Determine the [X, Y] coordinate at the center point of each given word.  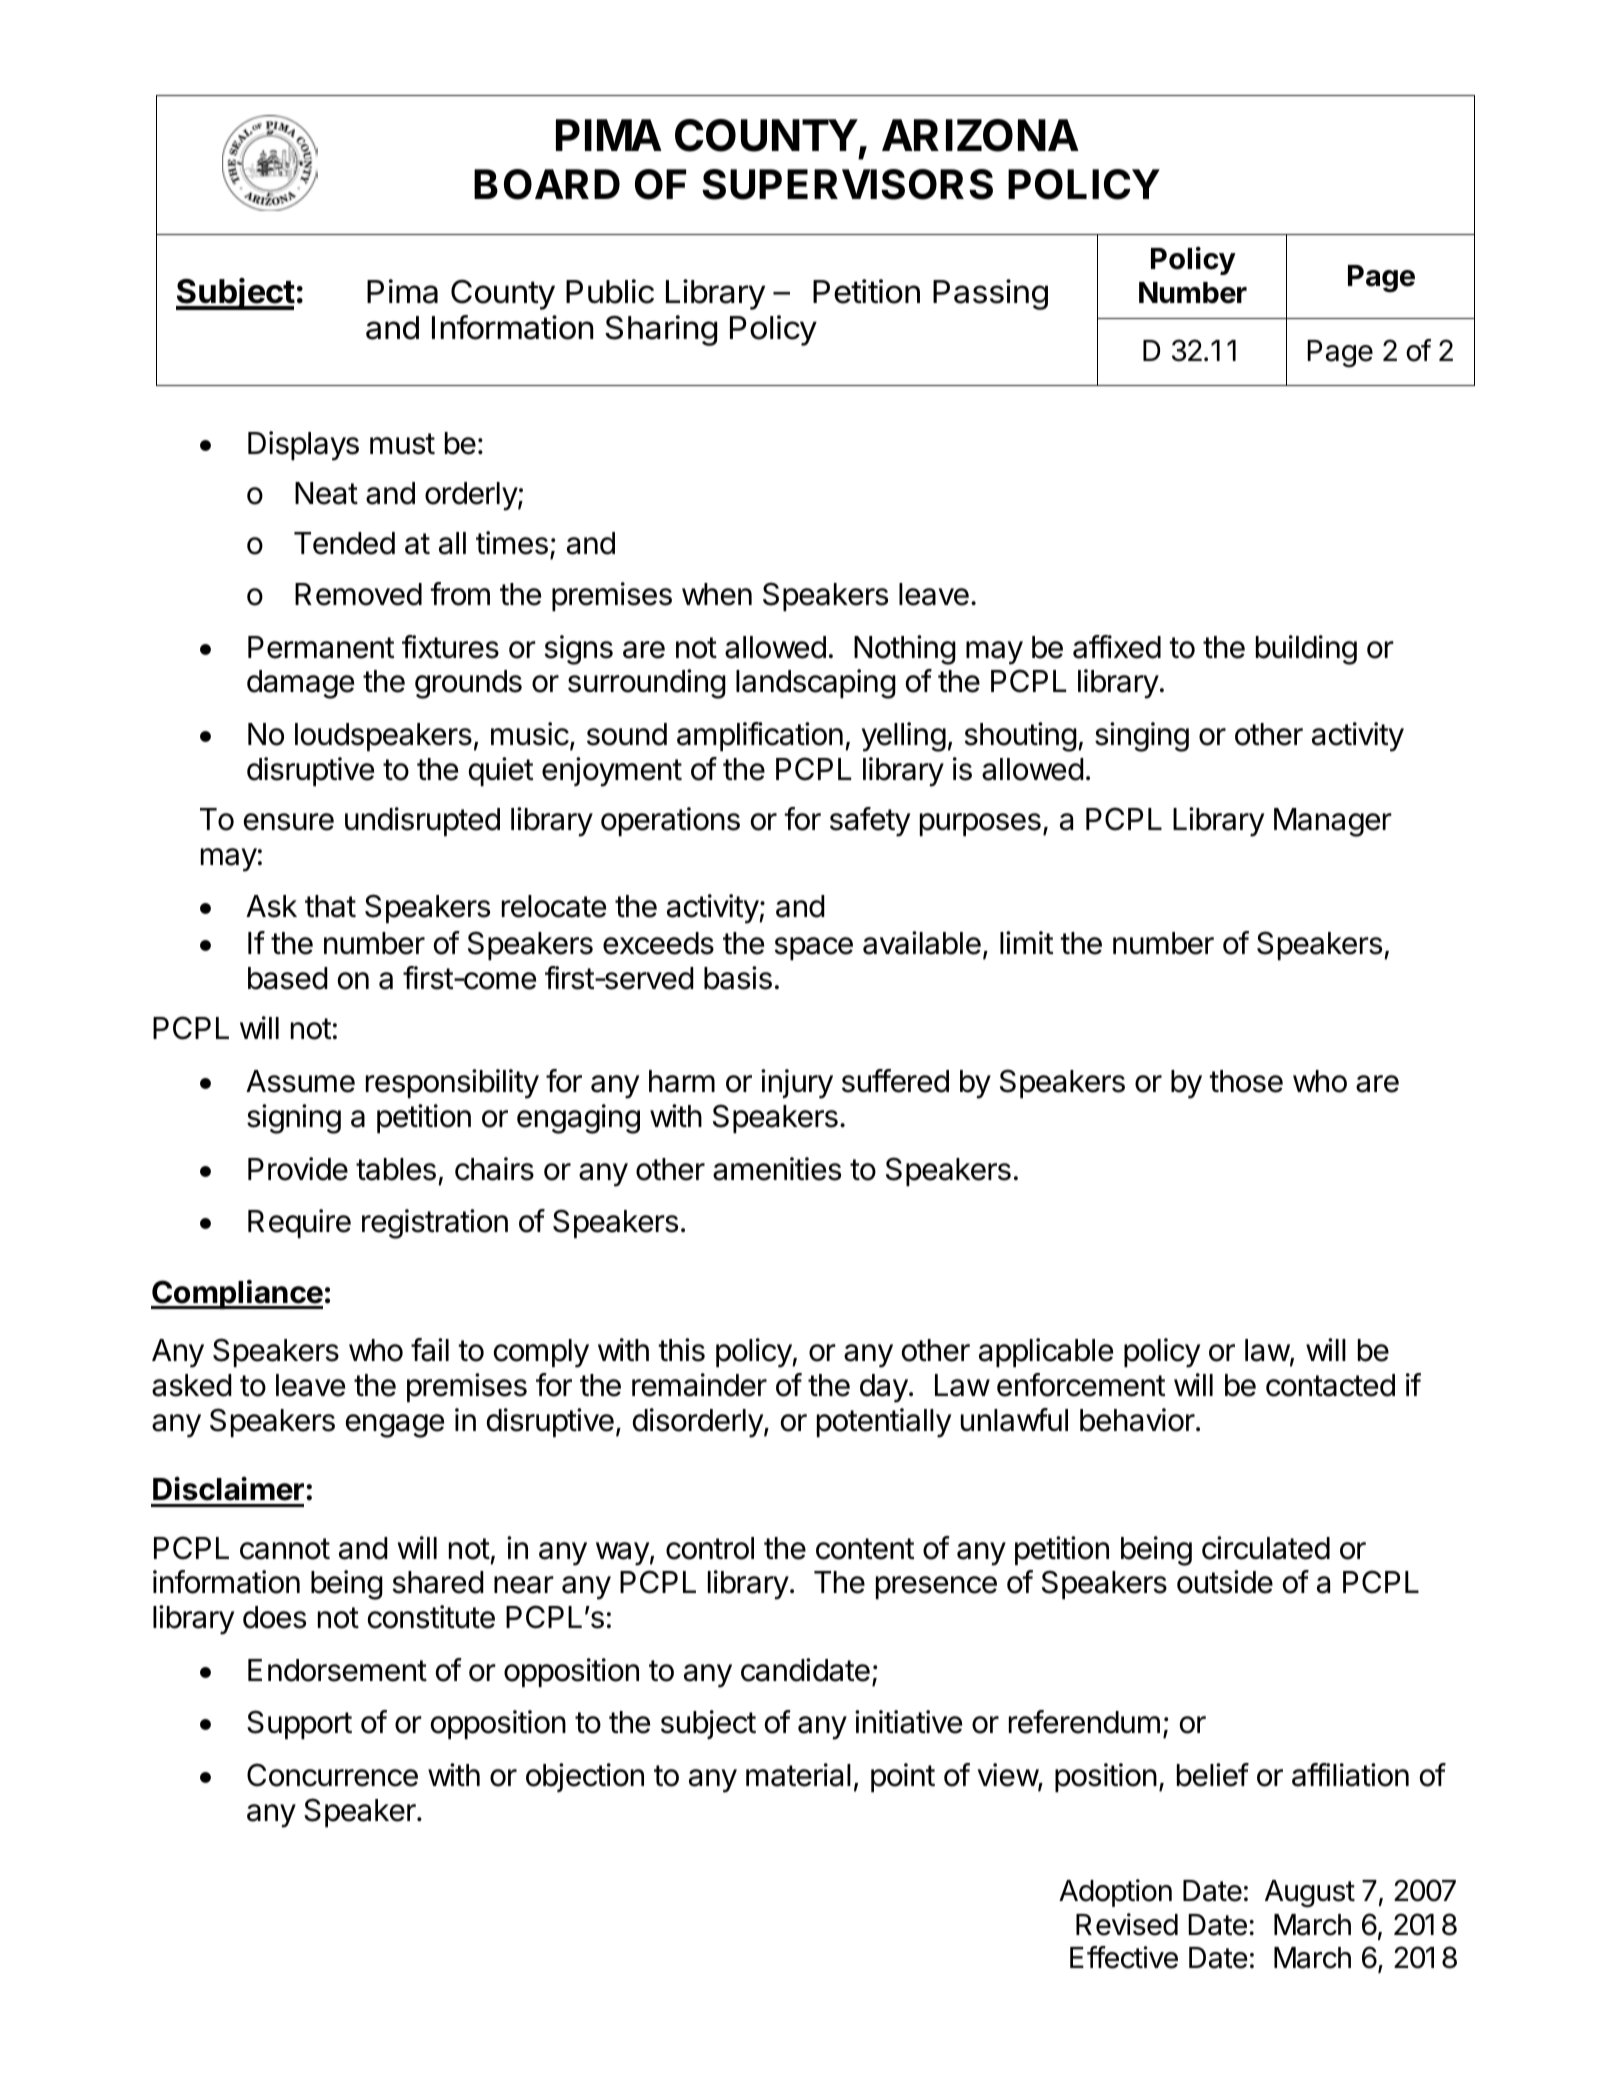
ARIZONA [980, 135]
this [681, 1350]
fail [430, 1350]
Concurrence [332, 1775]
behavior [1137, 1420]
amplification [760, 736]
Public [610, 291]
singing [1142, 737]
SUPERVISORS [847, 184]
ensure [289, 822]
